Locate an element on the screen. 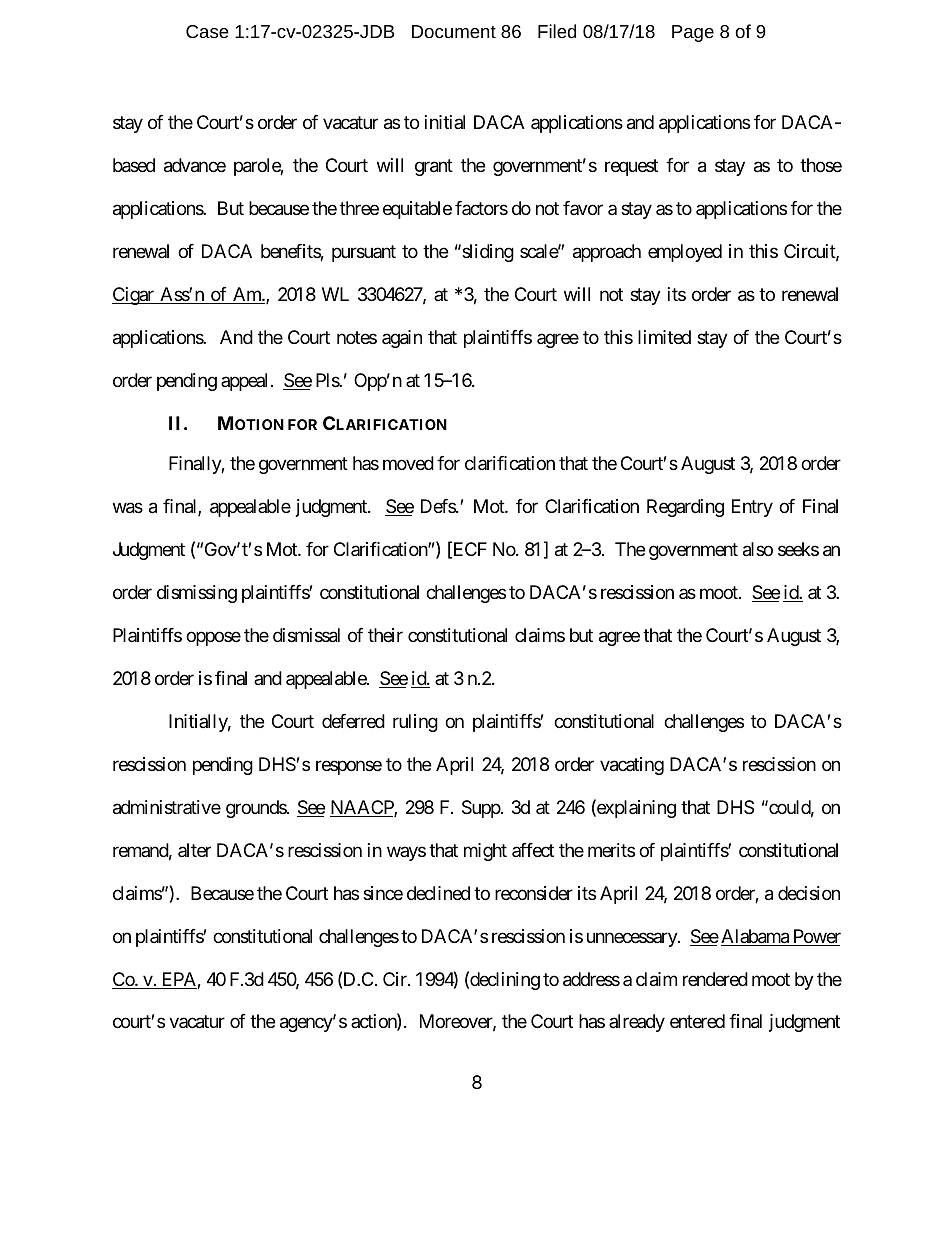 Image resolution: width=952 pixels, height=1233 pixels. Page is located at coordinates (693, 33).
